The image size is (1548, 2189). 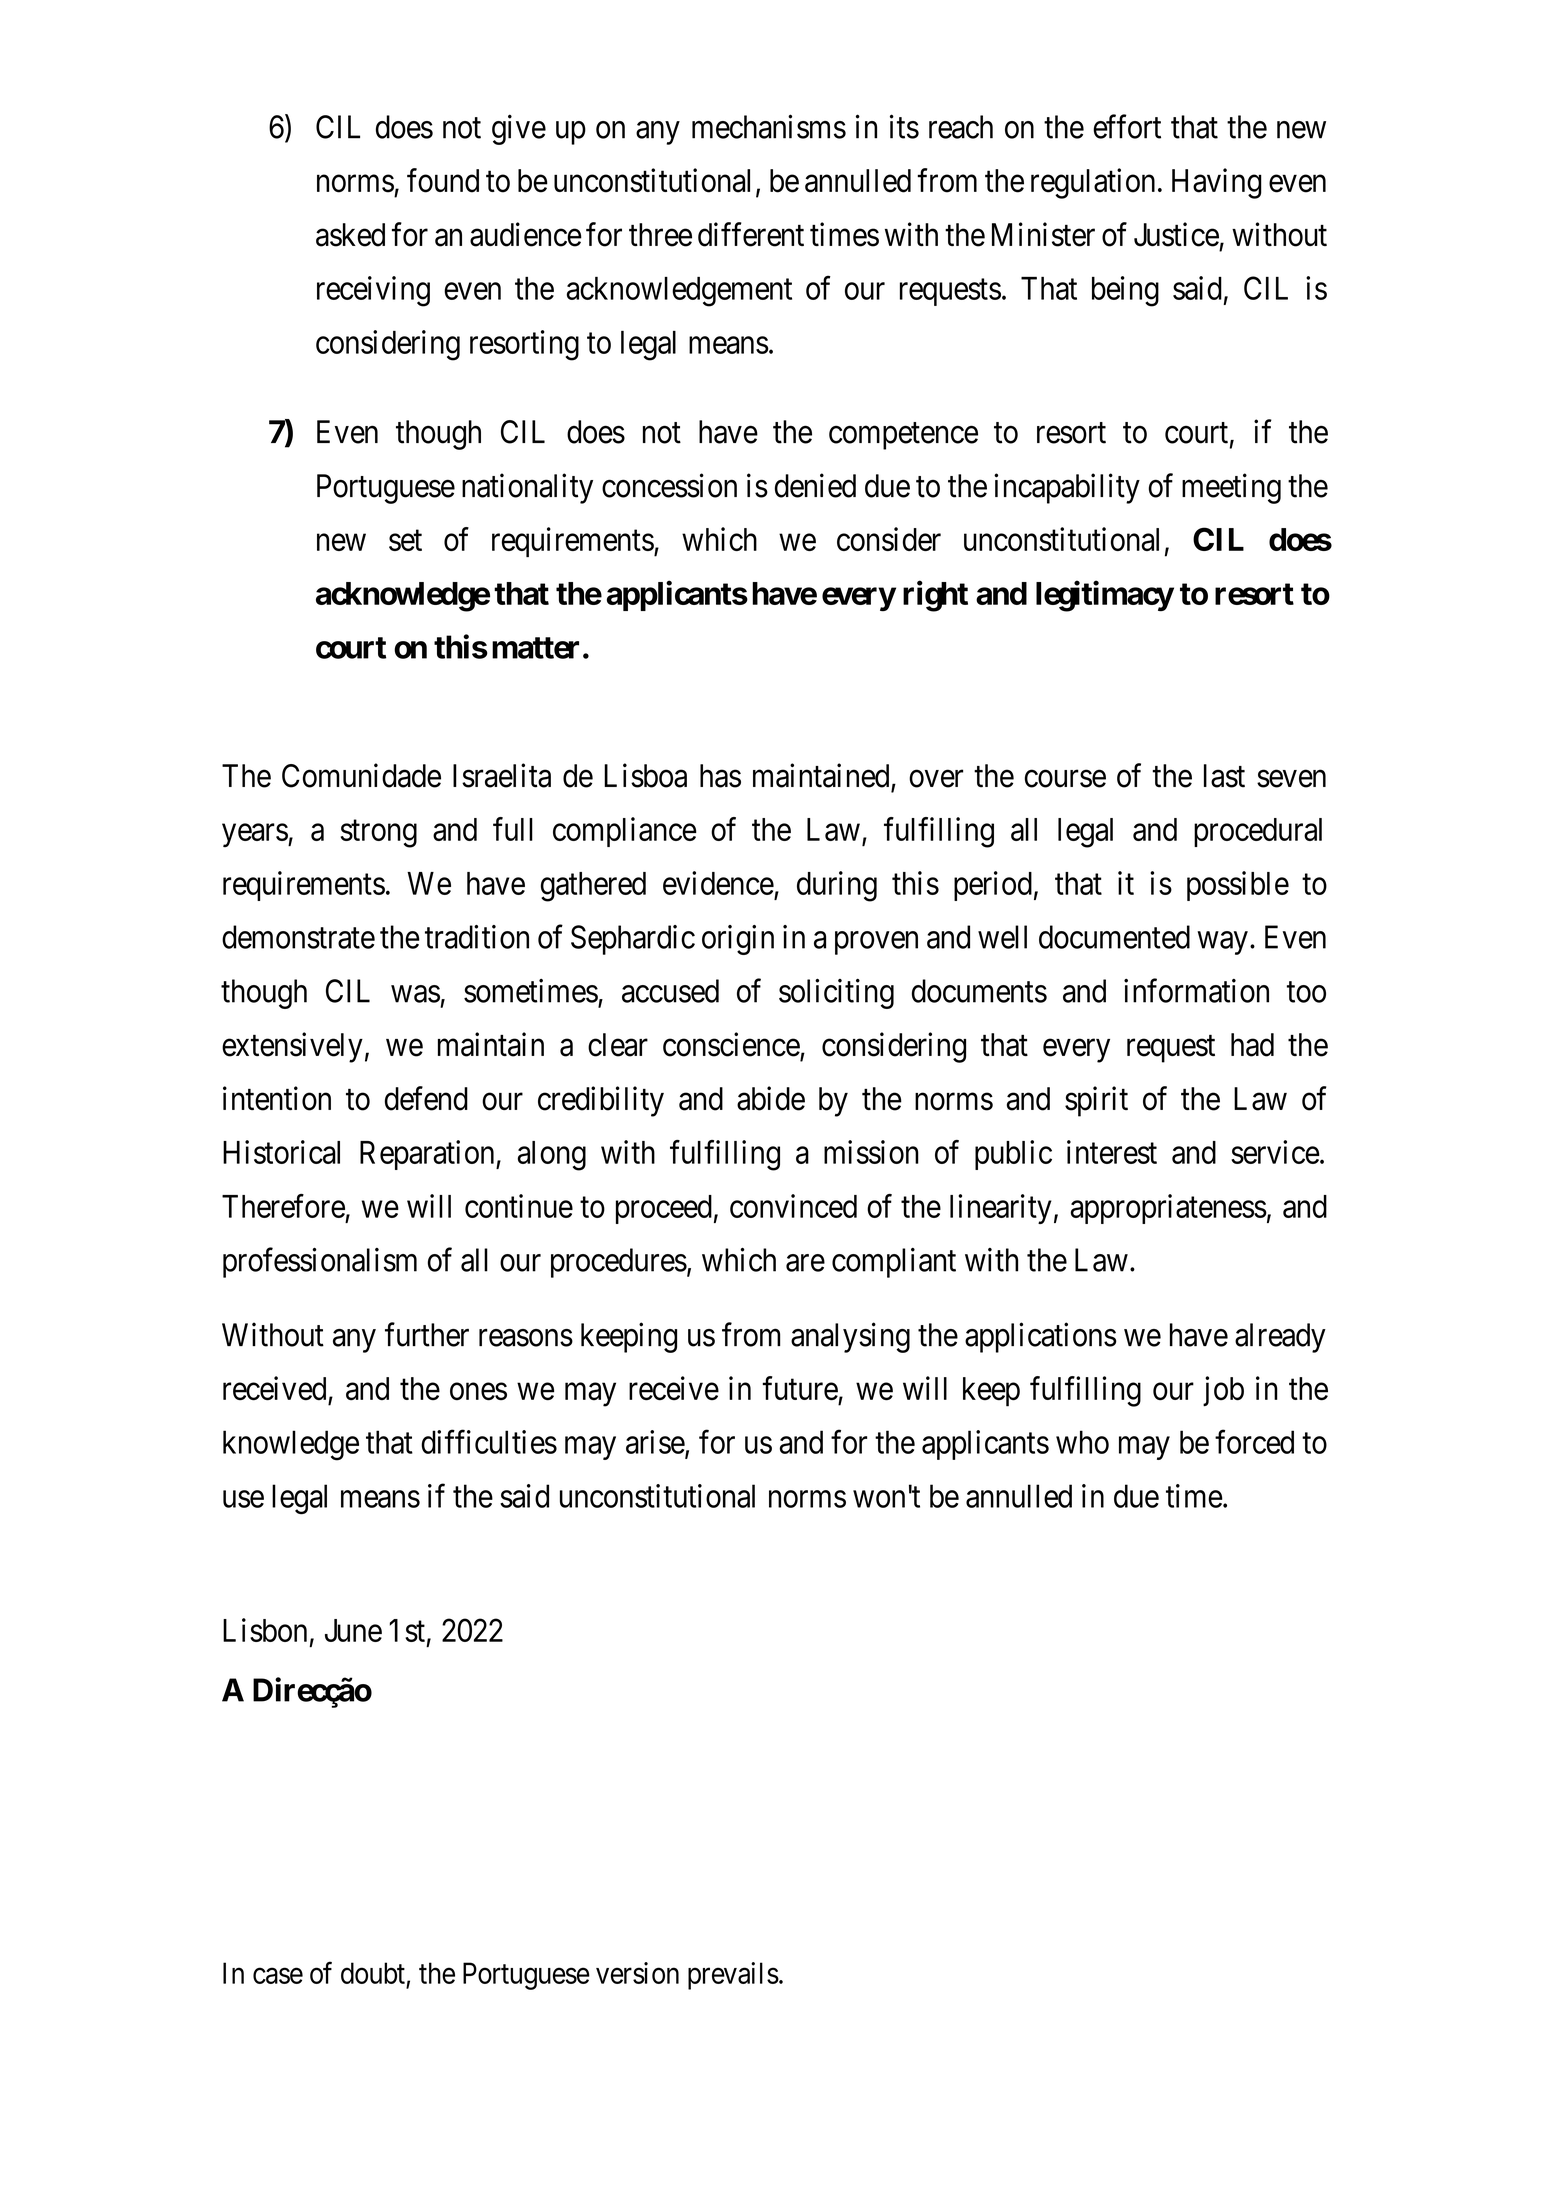 What do you see at coordinates (1217, 183) in the image?
I see `Having` at bounding box center [1217, 183].
